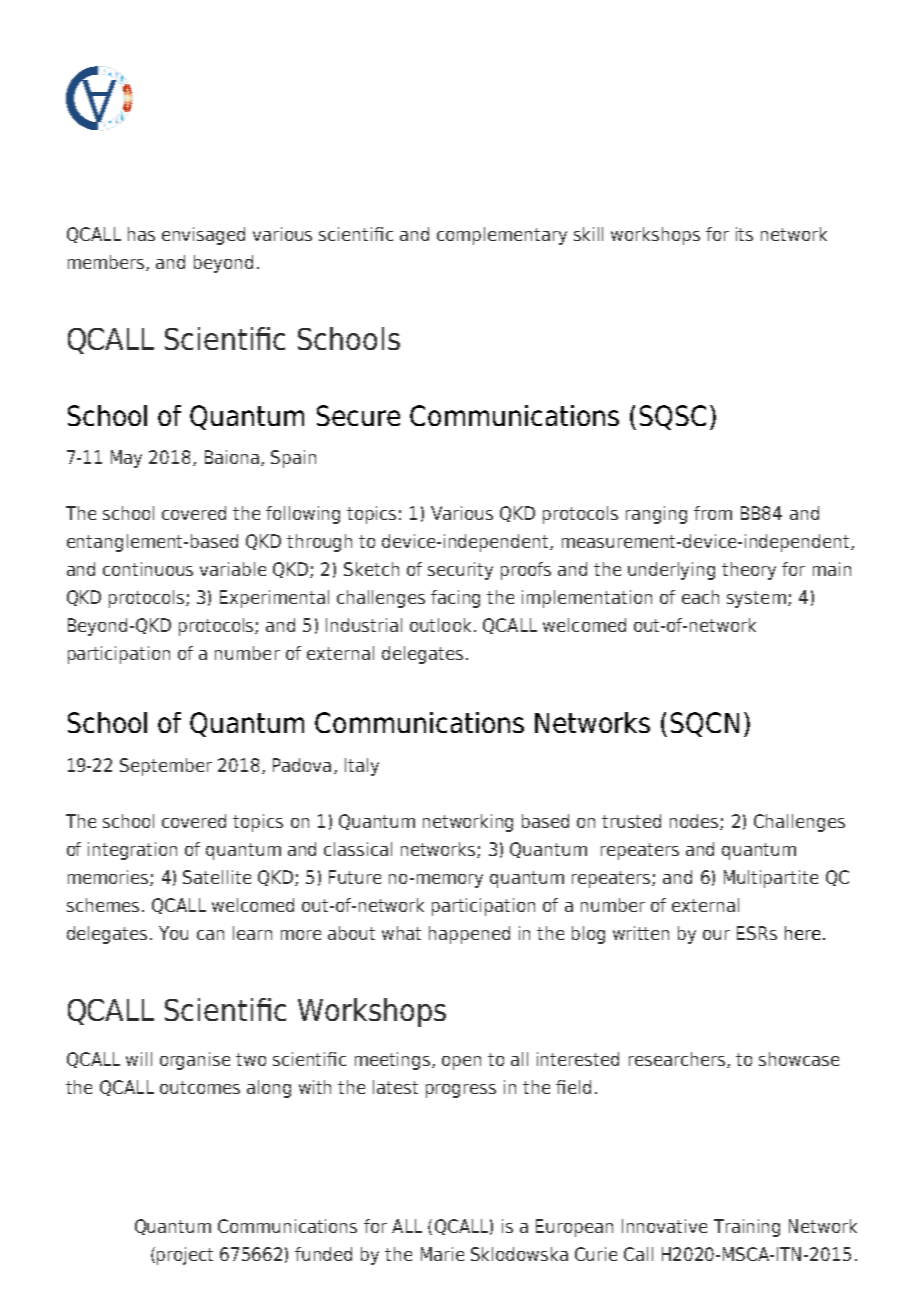 The height and width of the page is (1308, 924). Describe the element at coordinates (185, 1256) in the page. I see `project` at that location.
